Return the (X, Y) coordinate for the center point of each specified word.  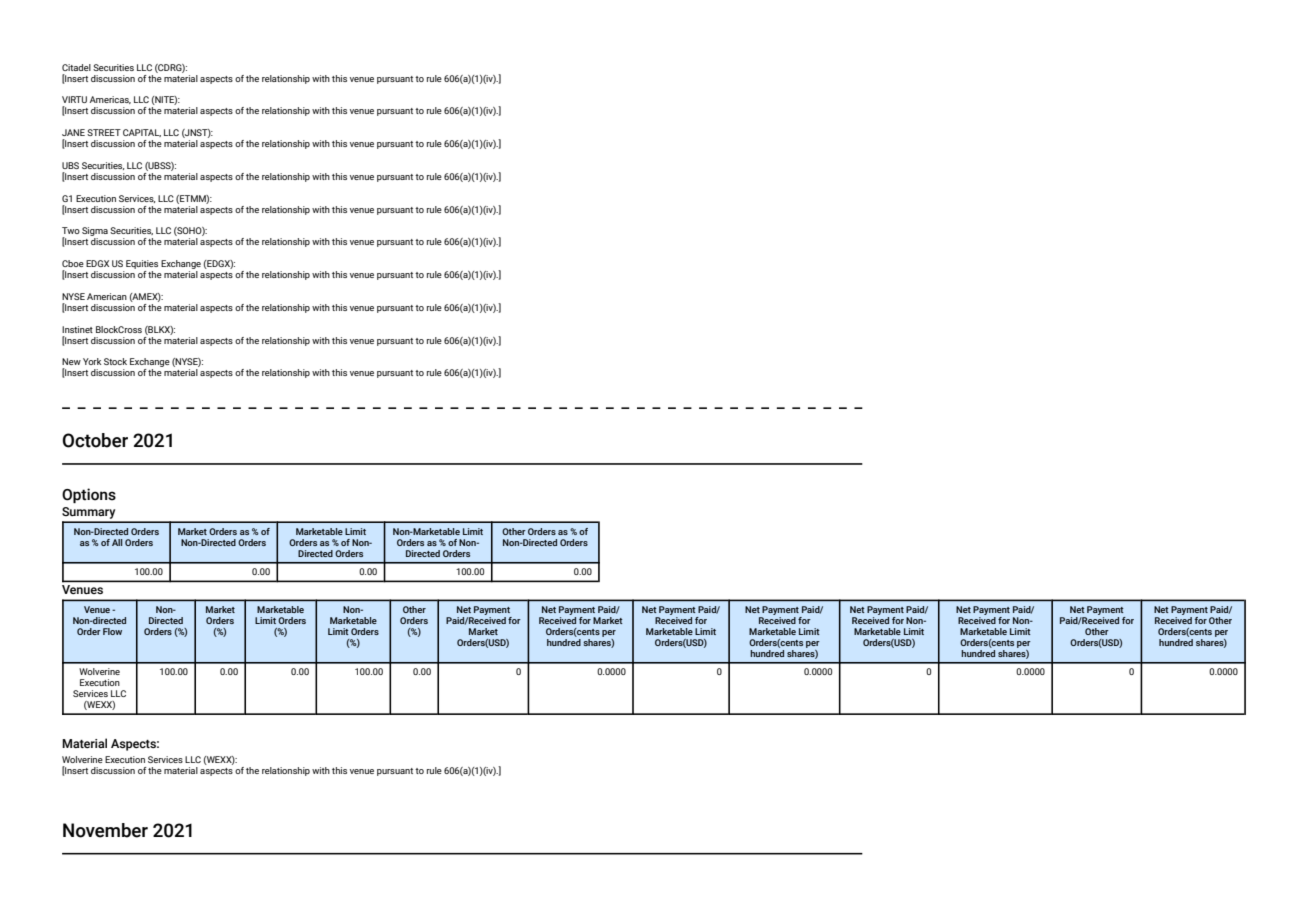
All (117, 542)
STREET (104, 132)
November (105, 830)
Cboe (73, 263)
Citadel (76, 67)
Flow (112, 631)
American (107, 296)
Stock (115, 361)
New (71, 361)
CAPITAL (142, 133)
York (92, 361)
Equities (141, 266)
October (95, 440)
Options (89, 495)
